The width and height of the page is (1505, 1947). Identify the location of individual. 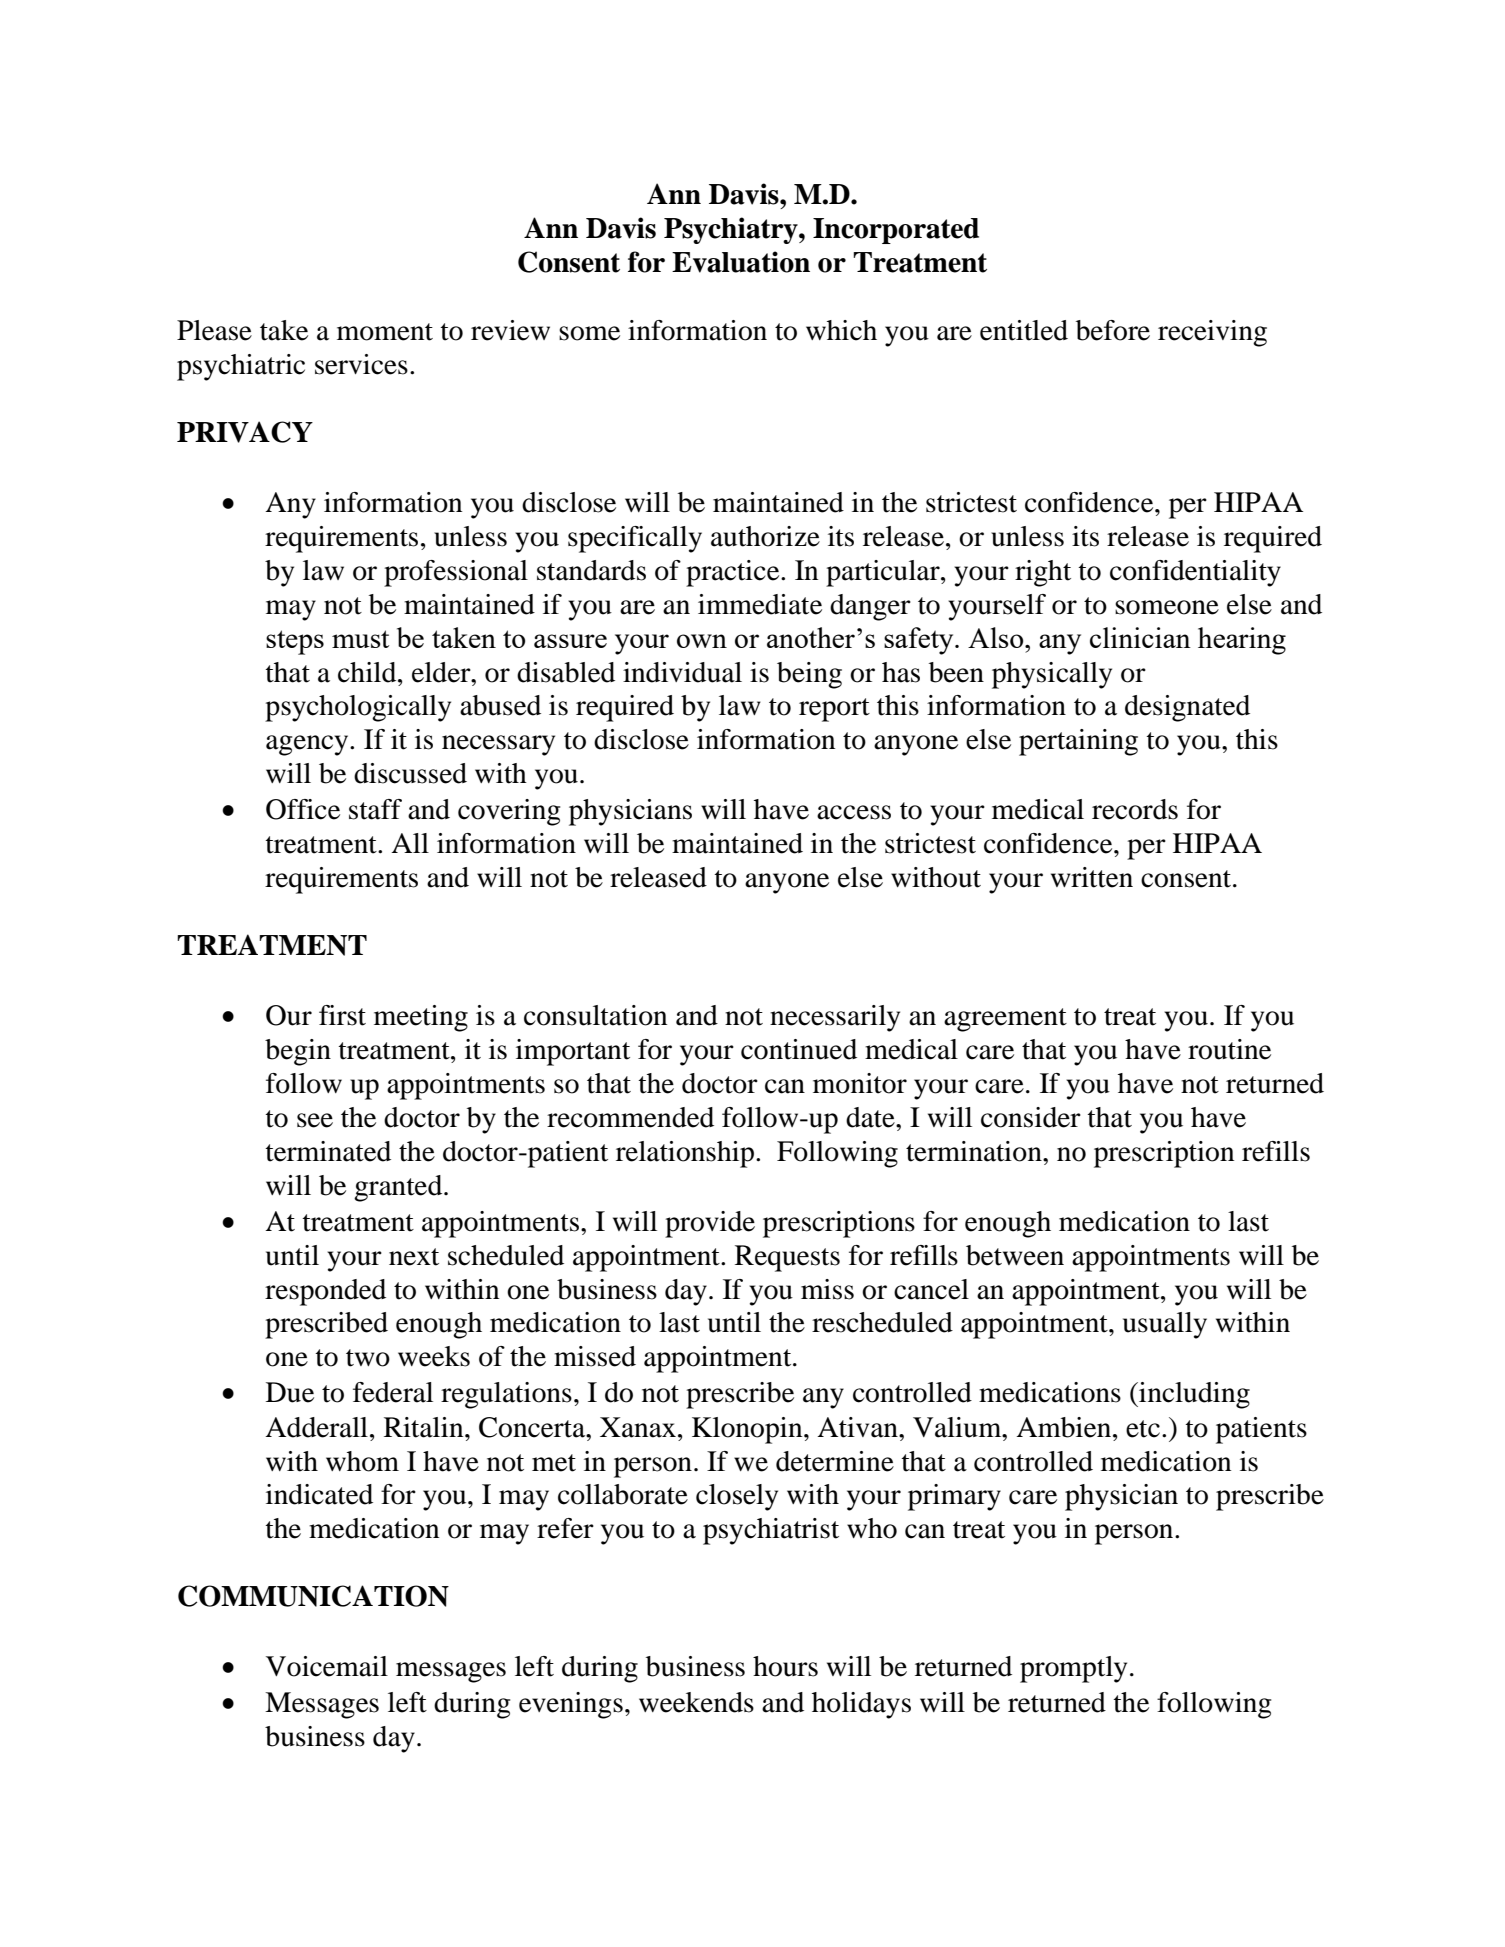
(682, 672).
